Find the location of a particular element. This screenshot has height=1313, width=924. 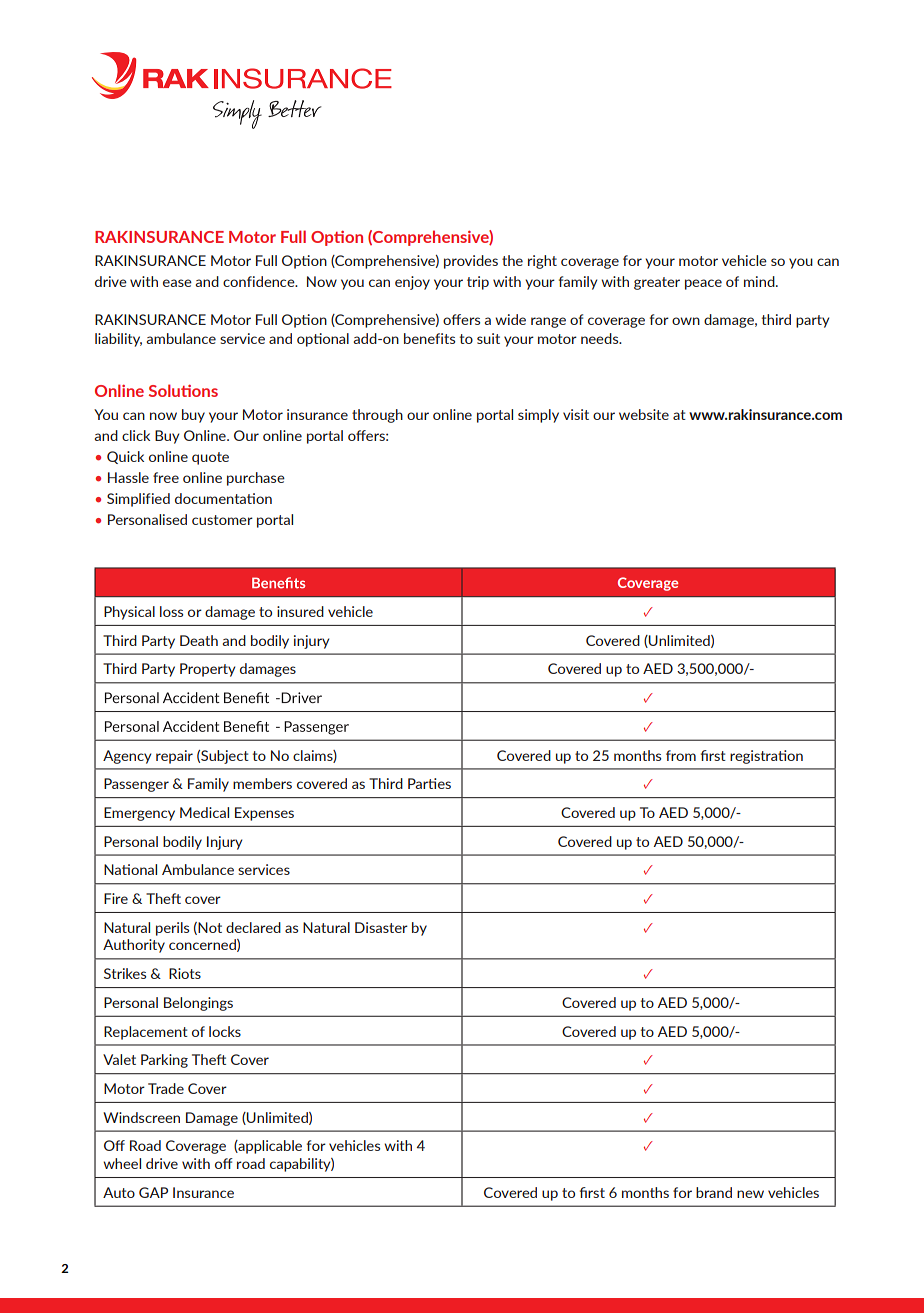

insured is located at coordinates (300, 611).
